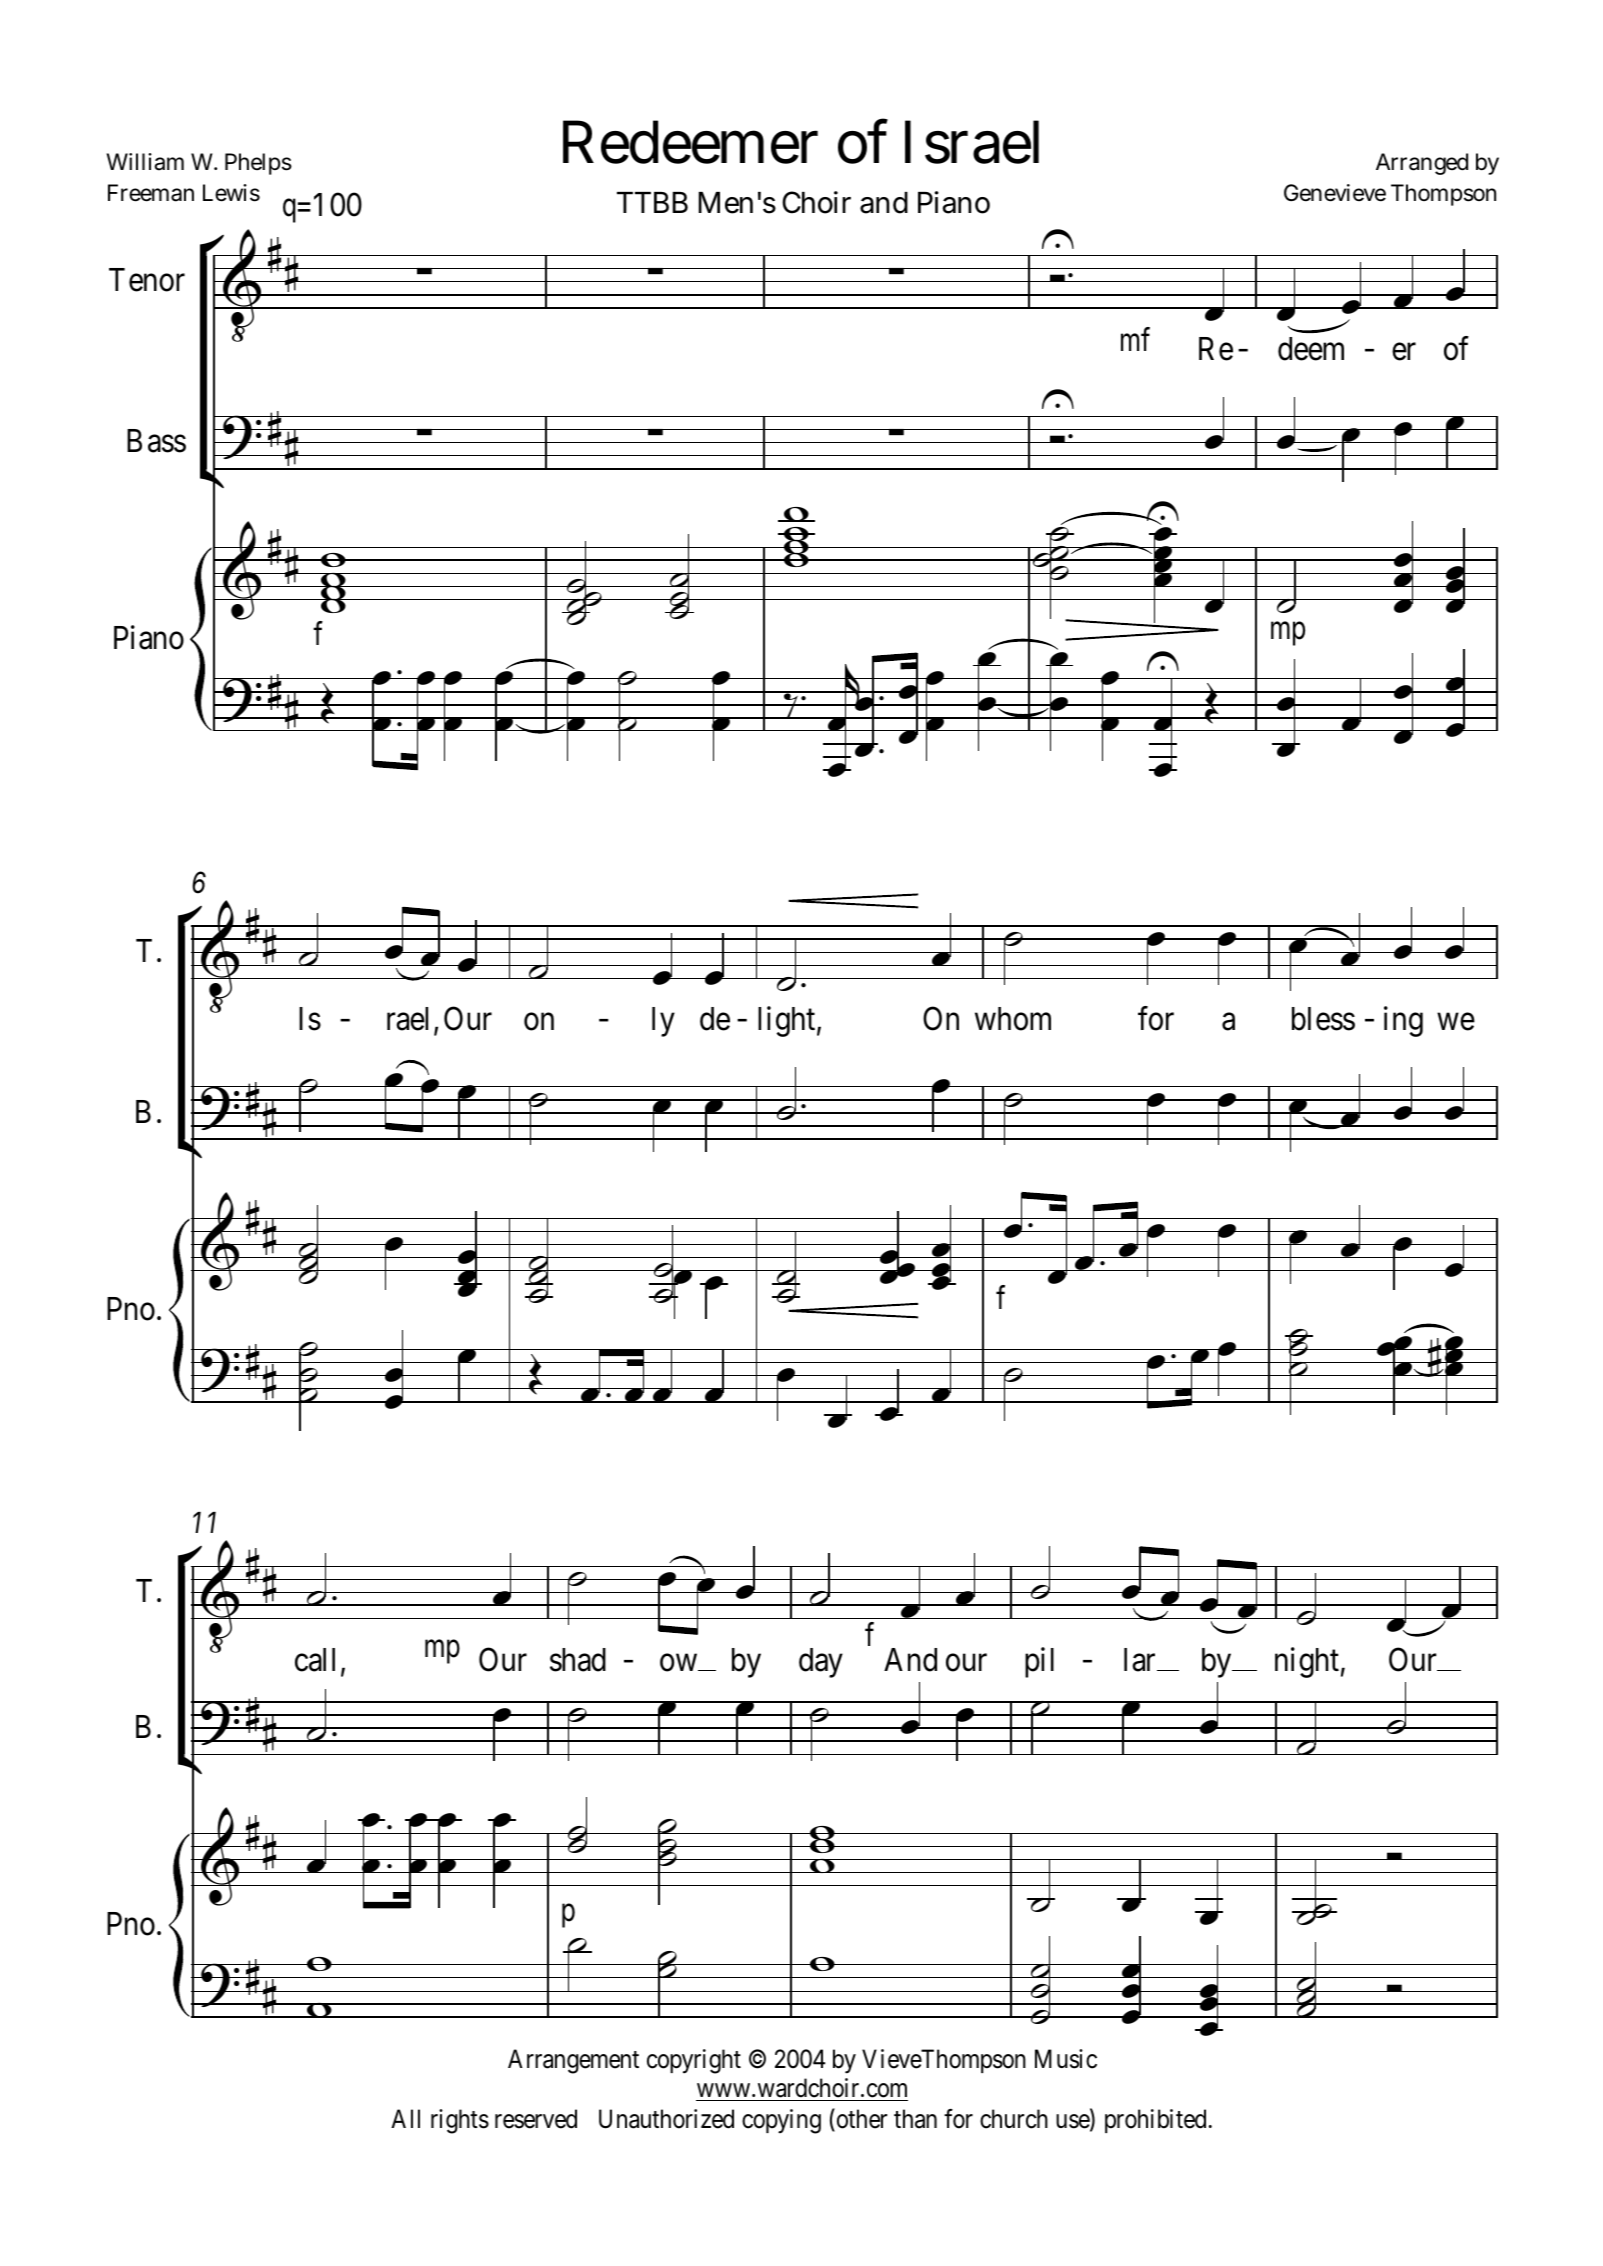  What do you see at coordinates (1422, 164) in the screenshot?
I see `Arranged` at bounding box center [1422, 164].
